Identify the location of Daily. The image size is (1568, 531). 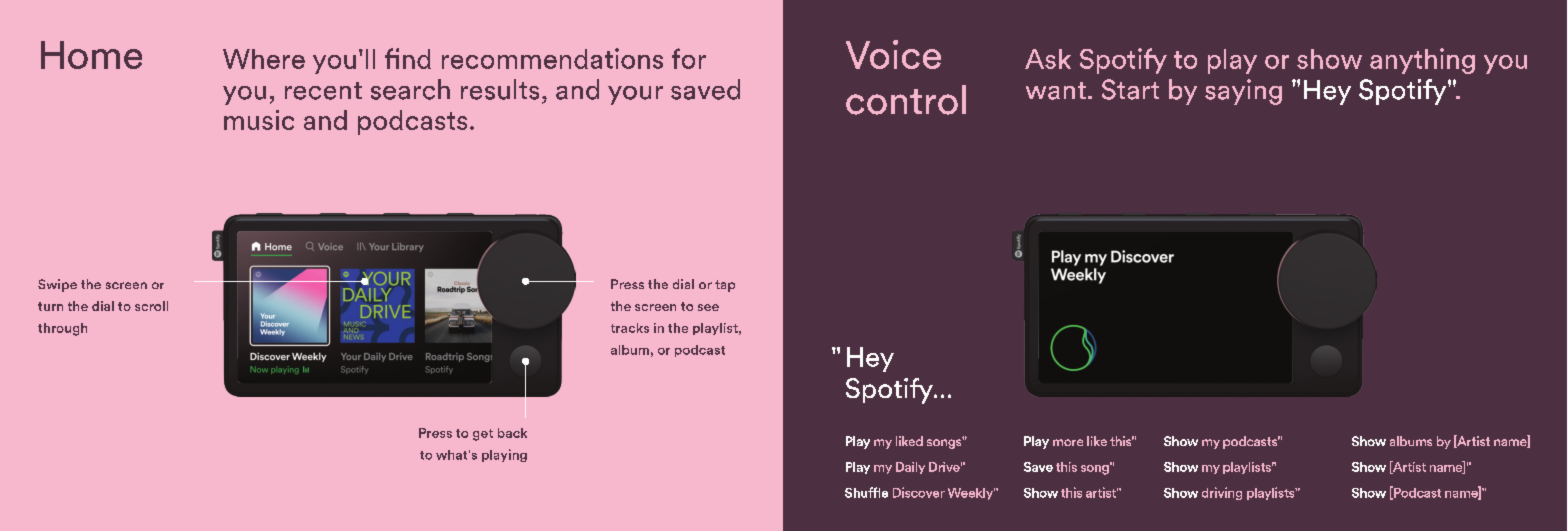
(910, 468).
